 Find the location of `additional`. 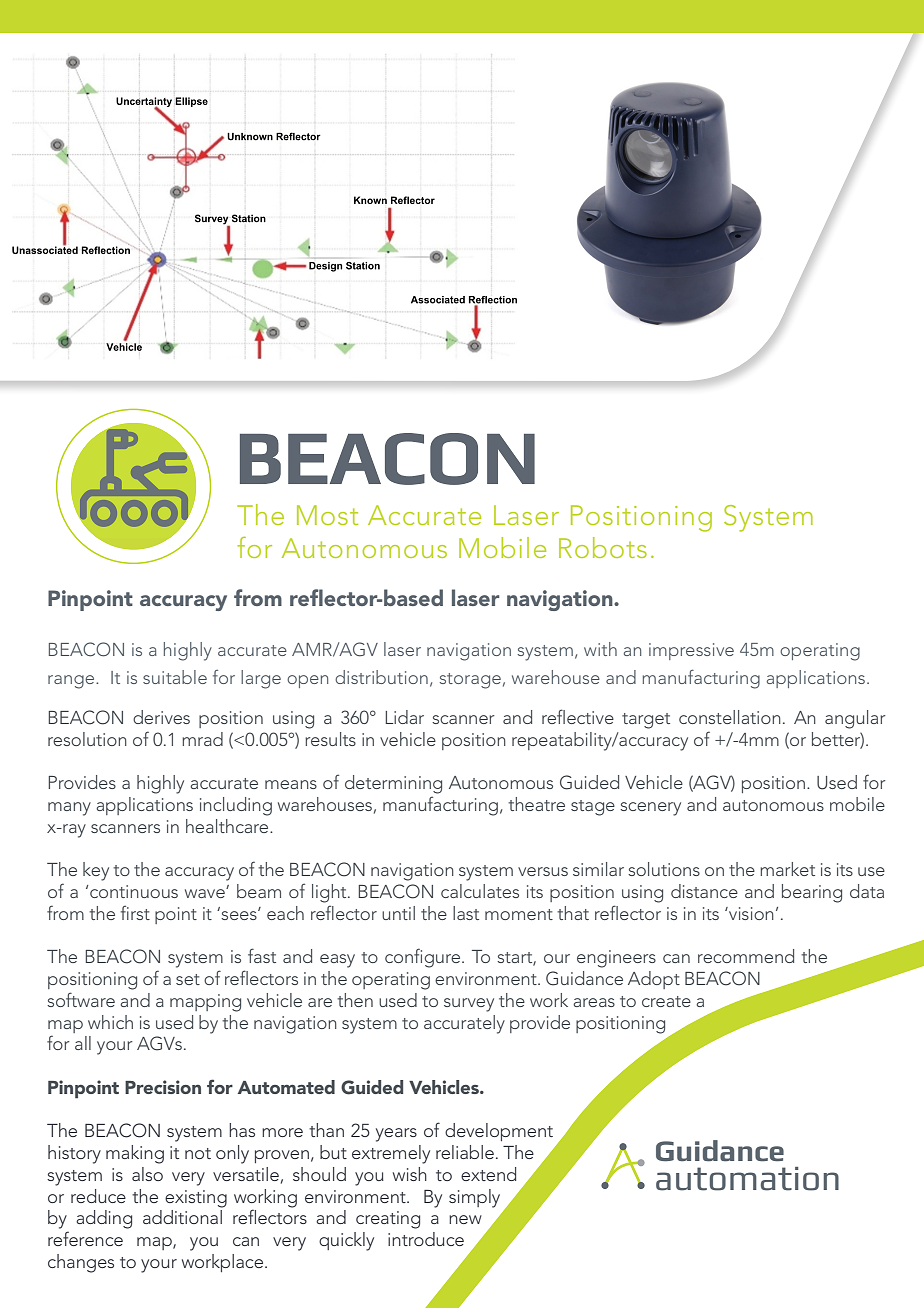

additional is located at coordinates (182, 1217).
